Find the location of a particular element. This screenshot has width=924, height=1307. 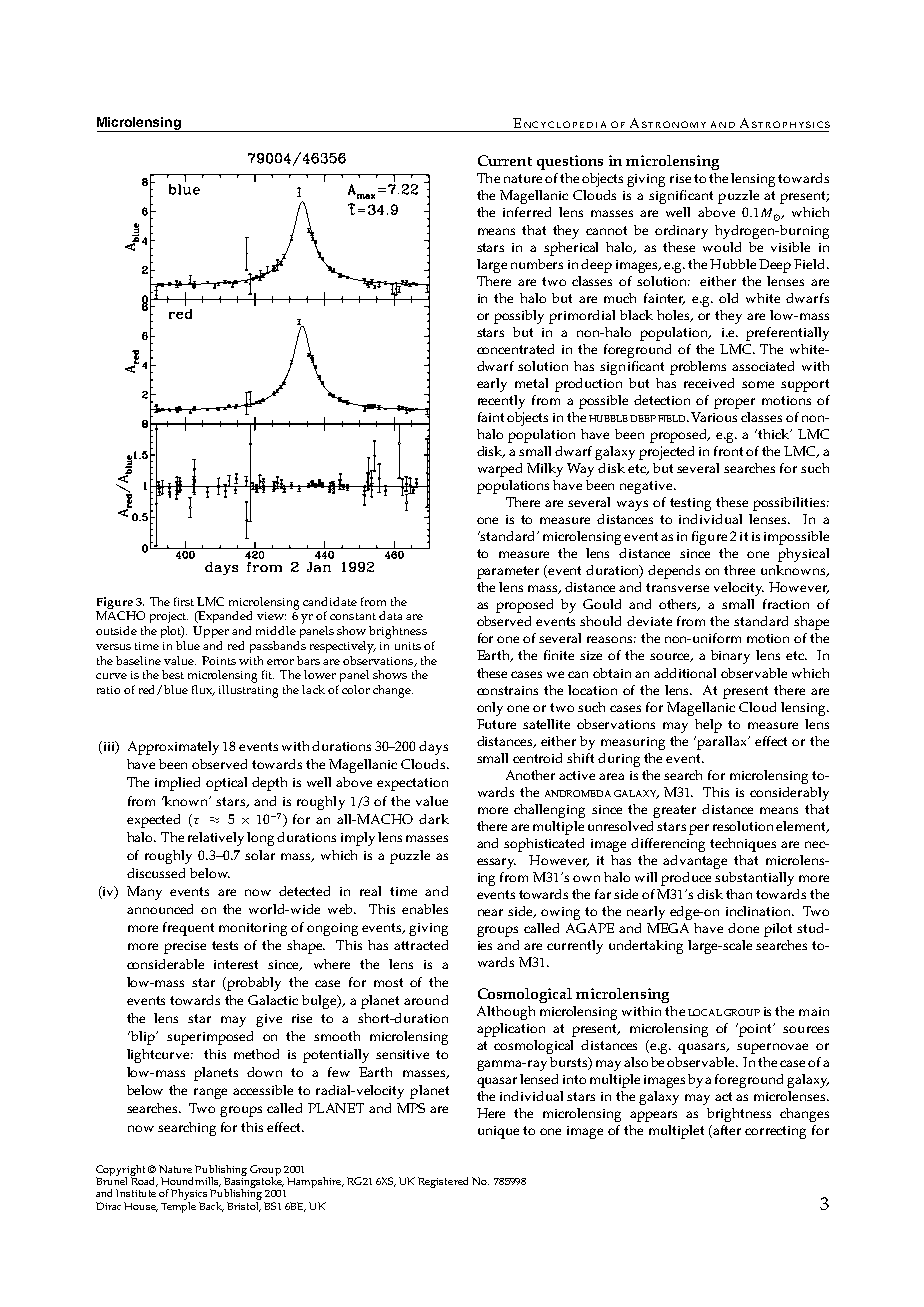

Temple is located at coordinates (178, 1206).
